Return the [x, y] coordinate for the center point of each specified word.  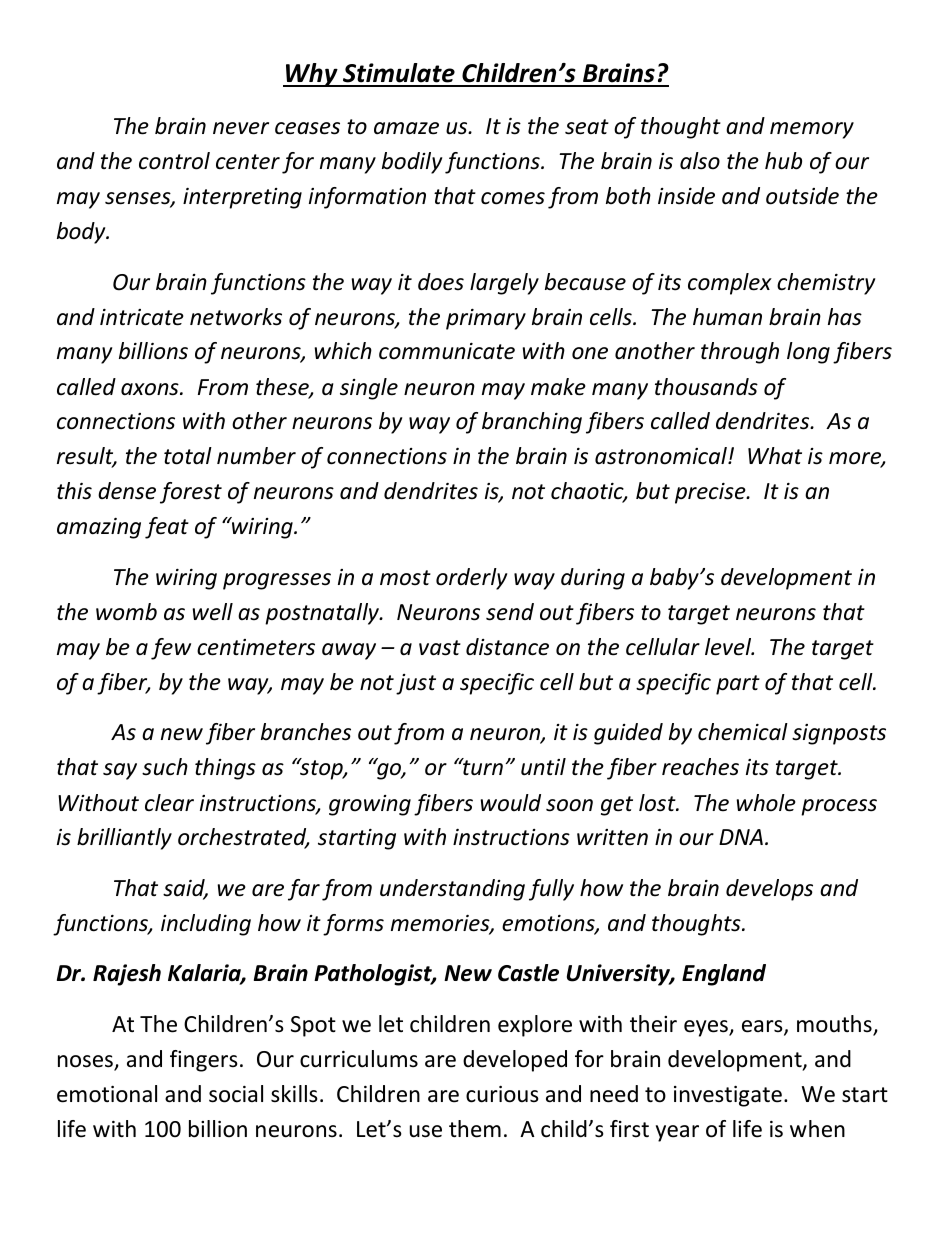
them [475, 1129]
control [174, 161]
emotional [107, 1094]
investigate [728, 1096]
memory [812, 130]
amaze [406, 128]
